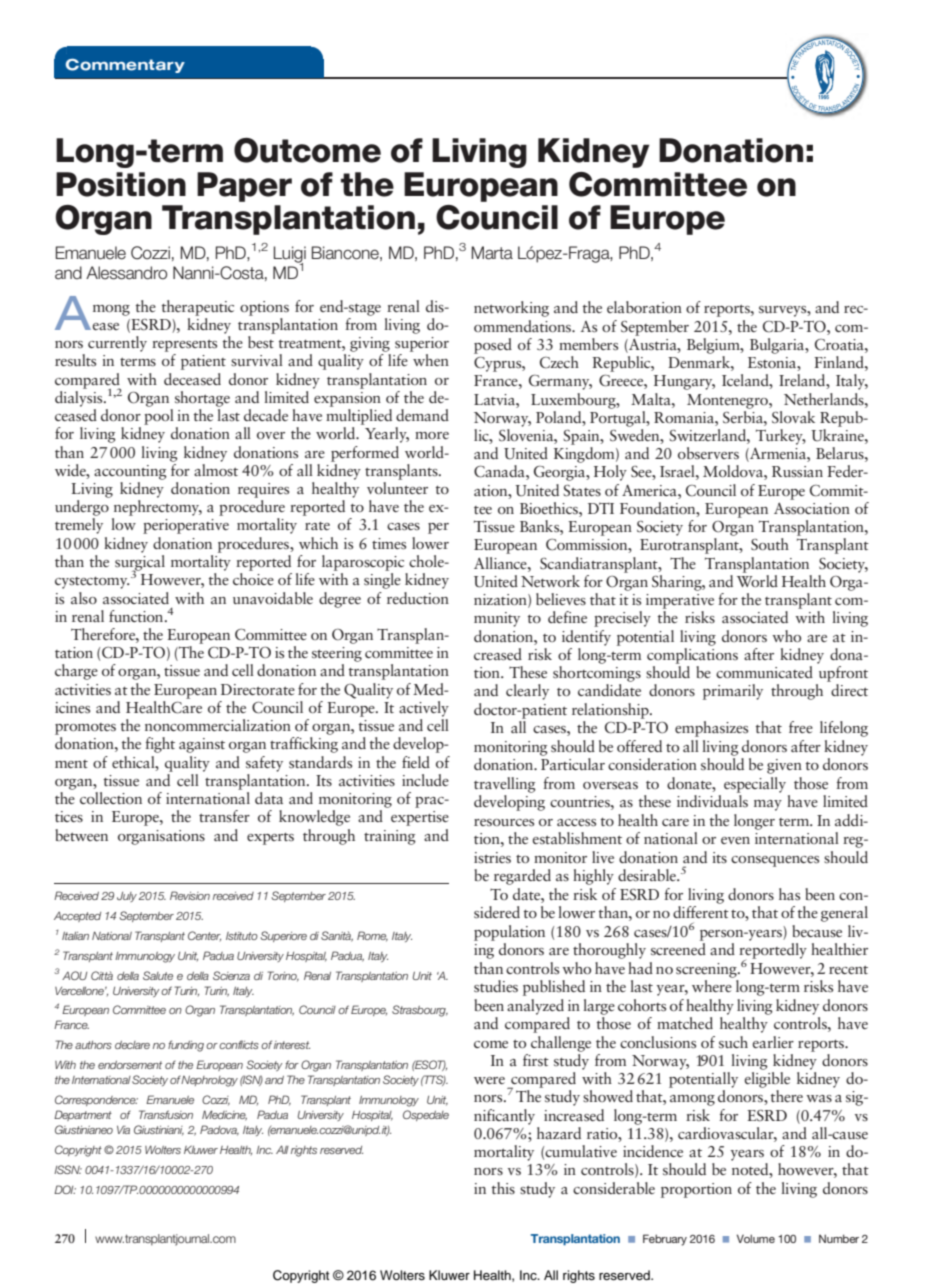 Image resolution: width=928 pixels, height=1288 pixels. Describe the element at coordinates (68, 1169) in the screenshot. I see `ISSN` at that location.
